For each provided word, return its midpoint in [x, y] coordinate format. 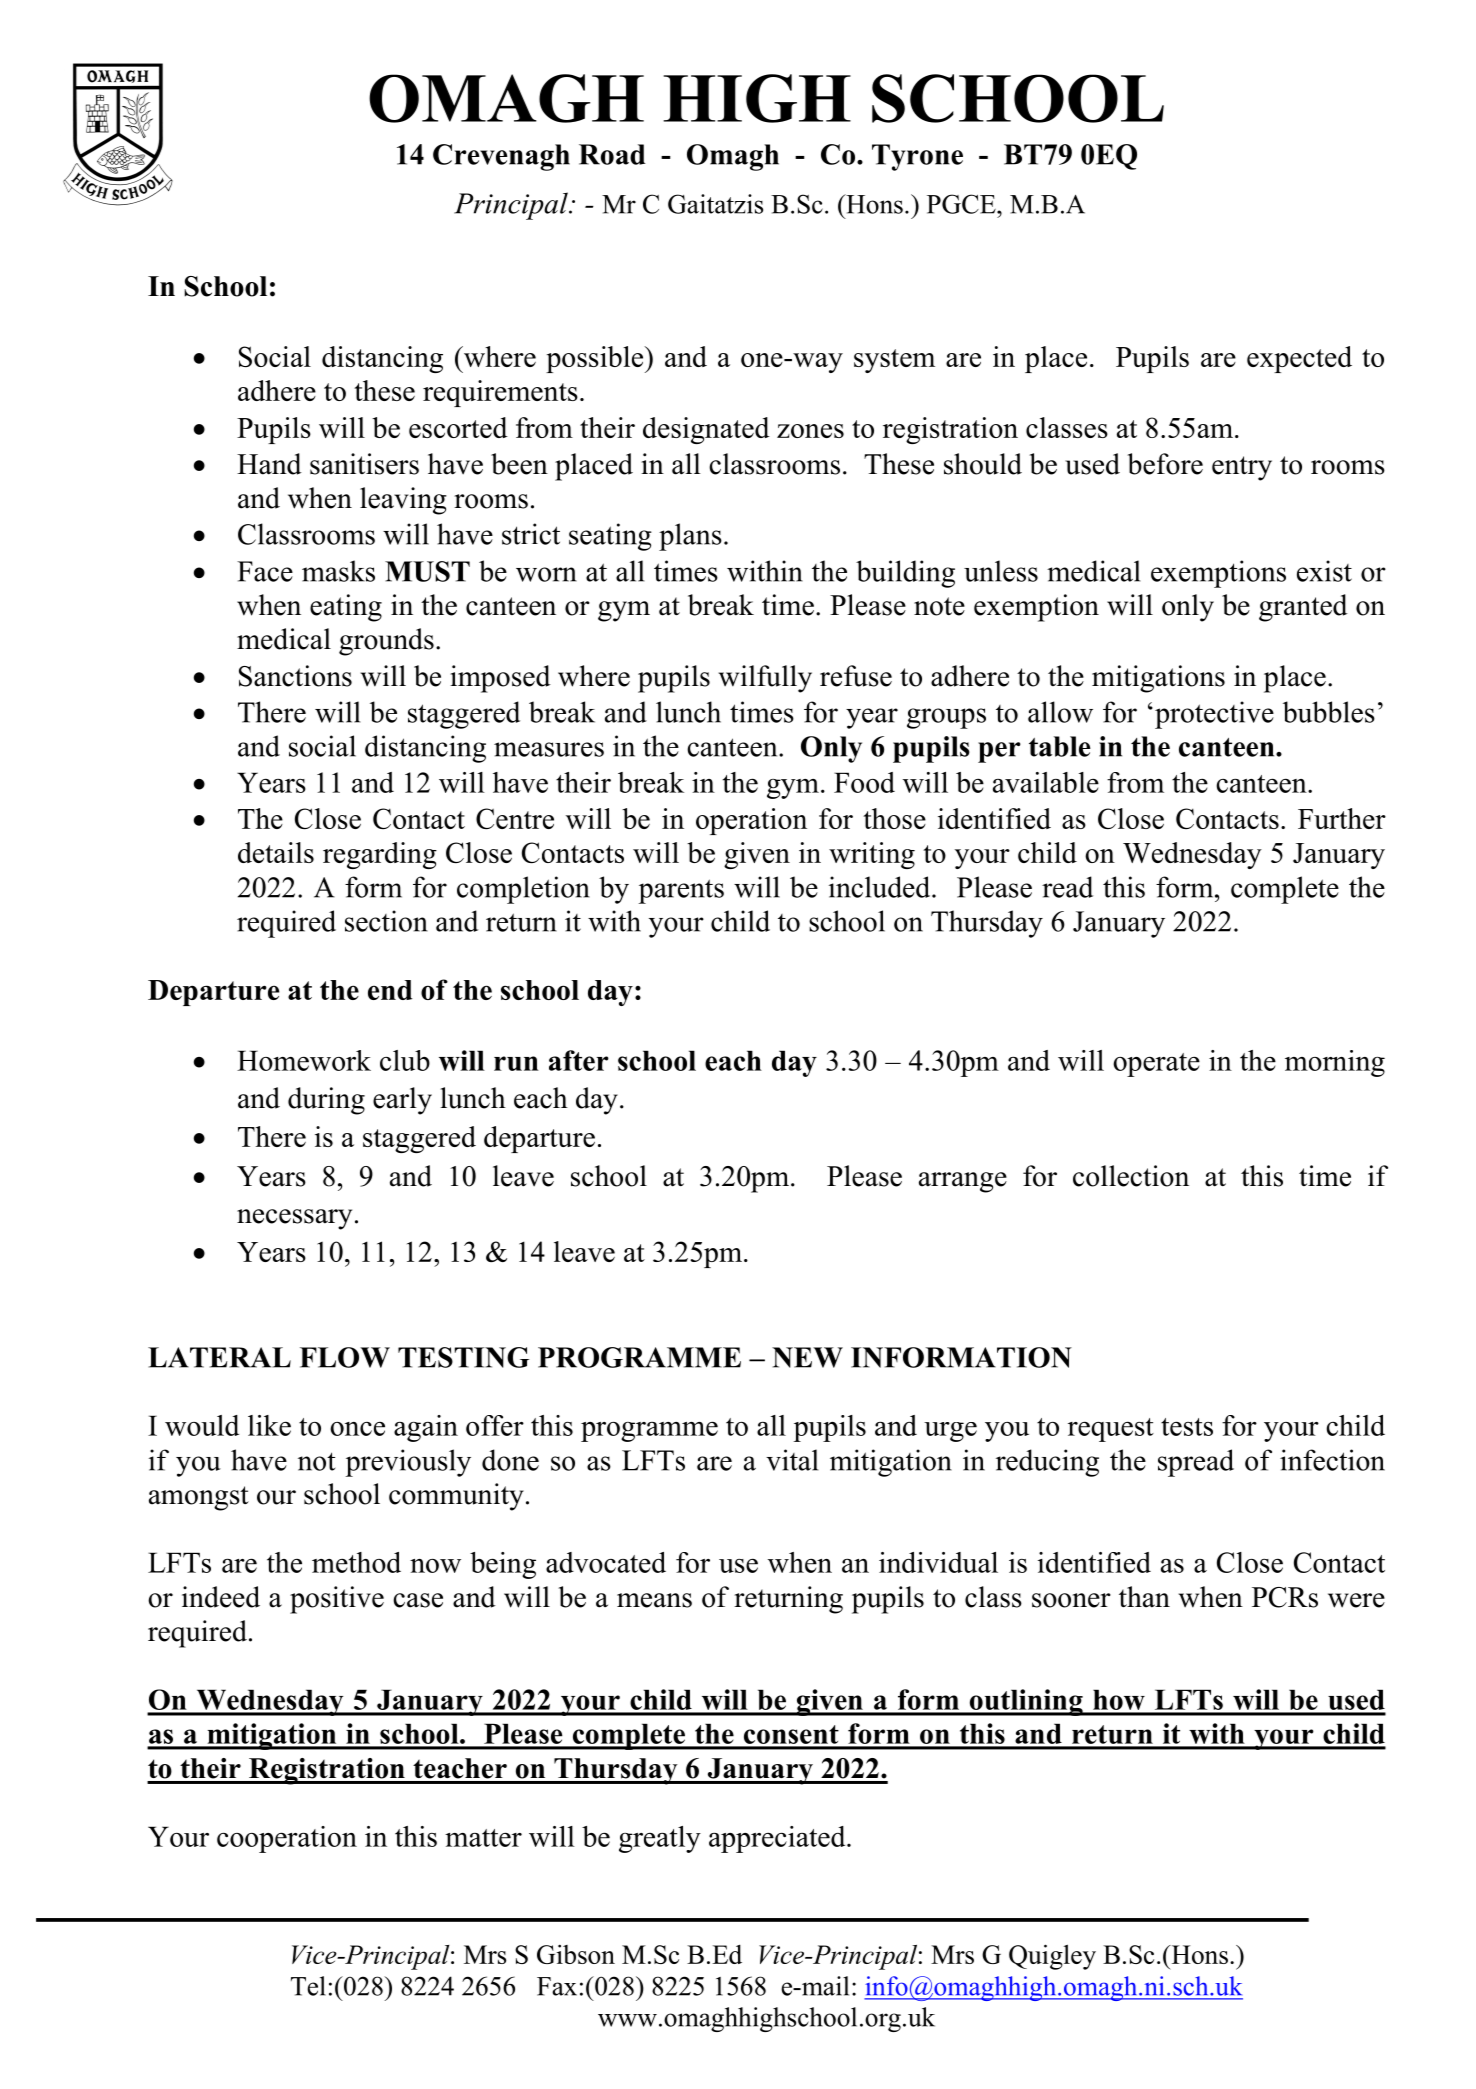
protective [1214, 715]
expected [1299, 359]
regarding [380, 855]
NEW [807, 1357]
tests [1187, 1427]
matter [483, 1838]
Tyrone [917, 157]
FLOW [345, 1357]
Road [612, 154]
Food [864, 782]
